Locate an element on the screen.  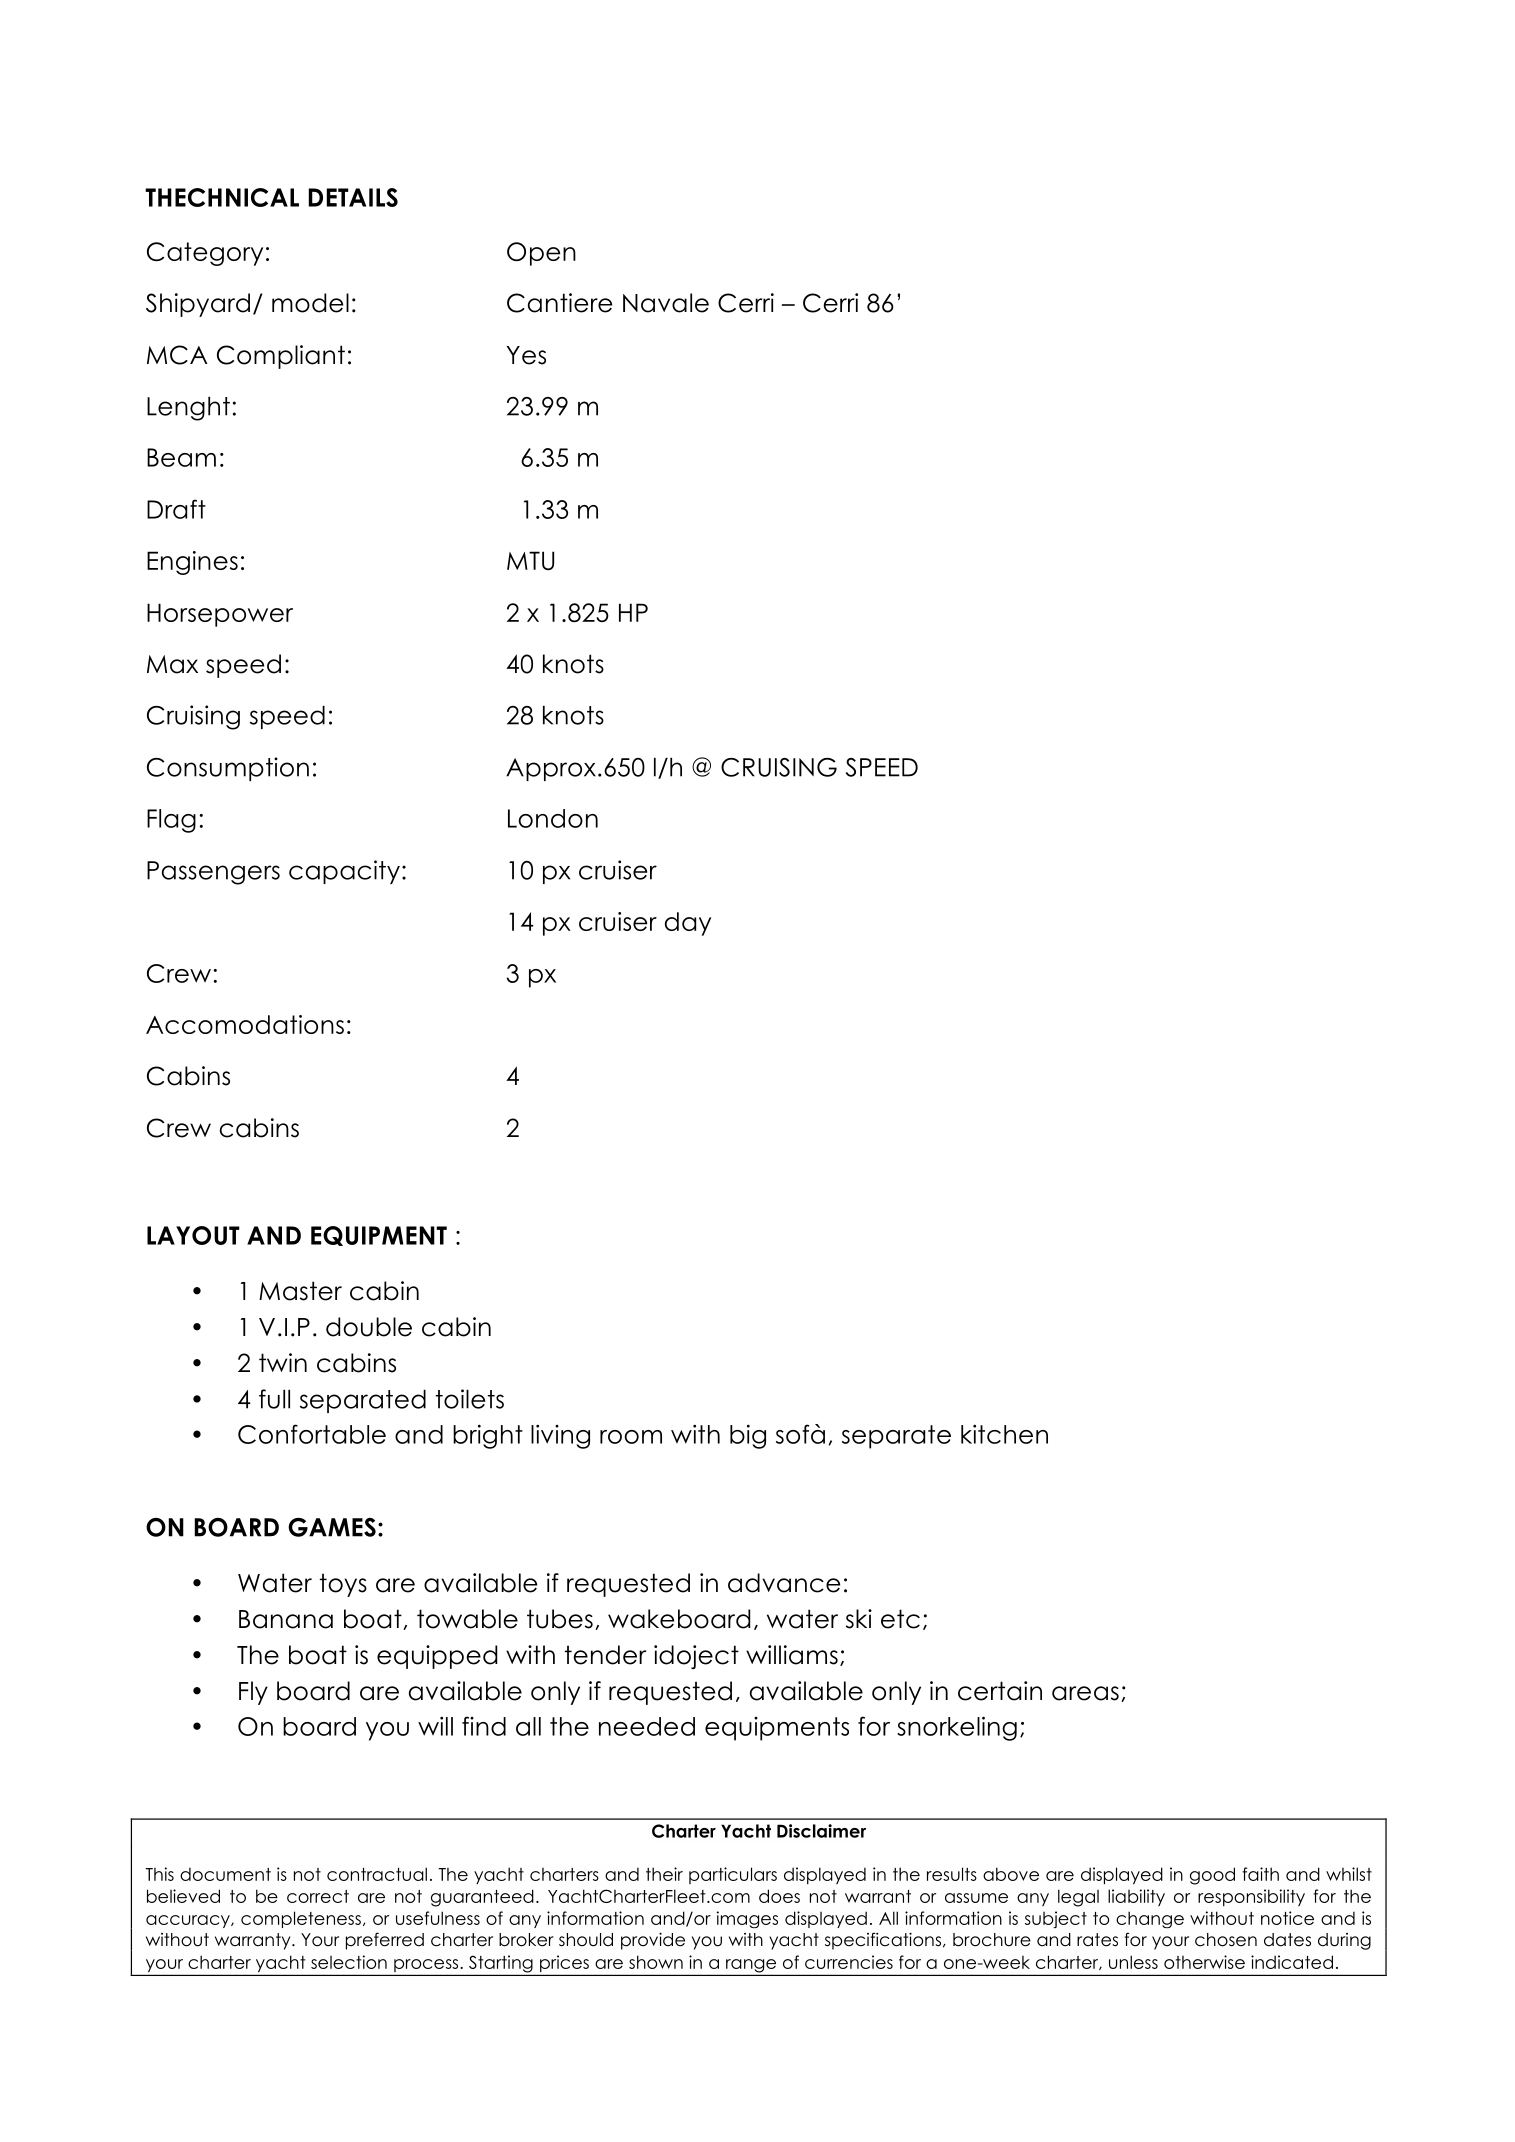
model is located at coordinates (310, 303).
